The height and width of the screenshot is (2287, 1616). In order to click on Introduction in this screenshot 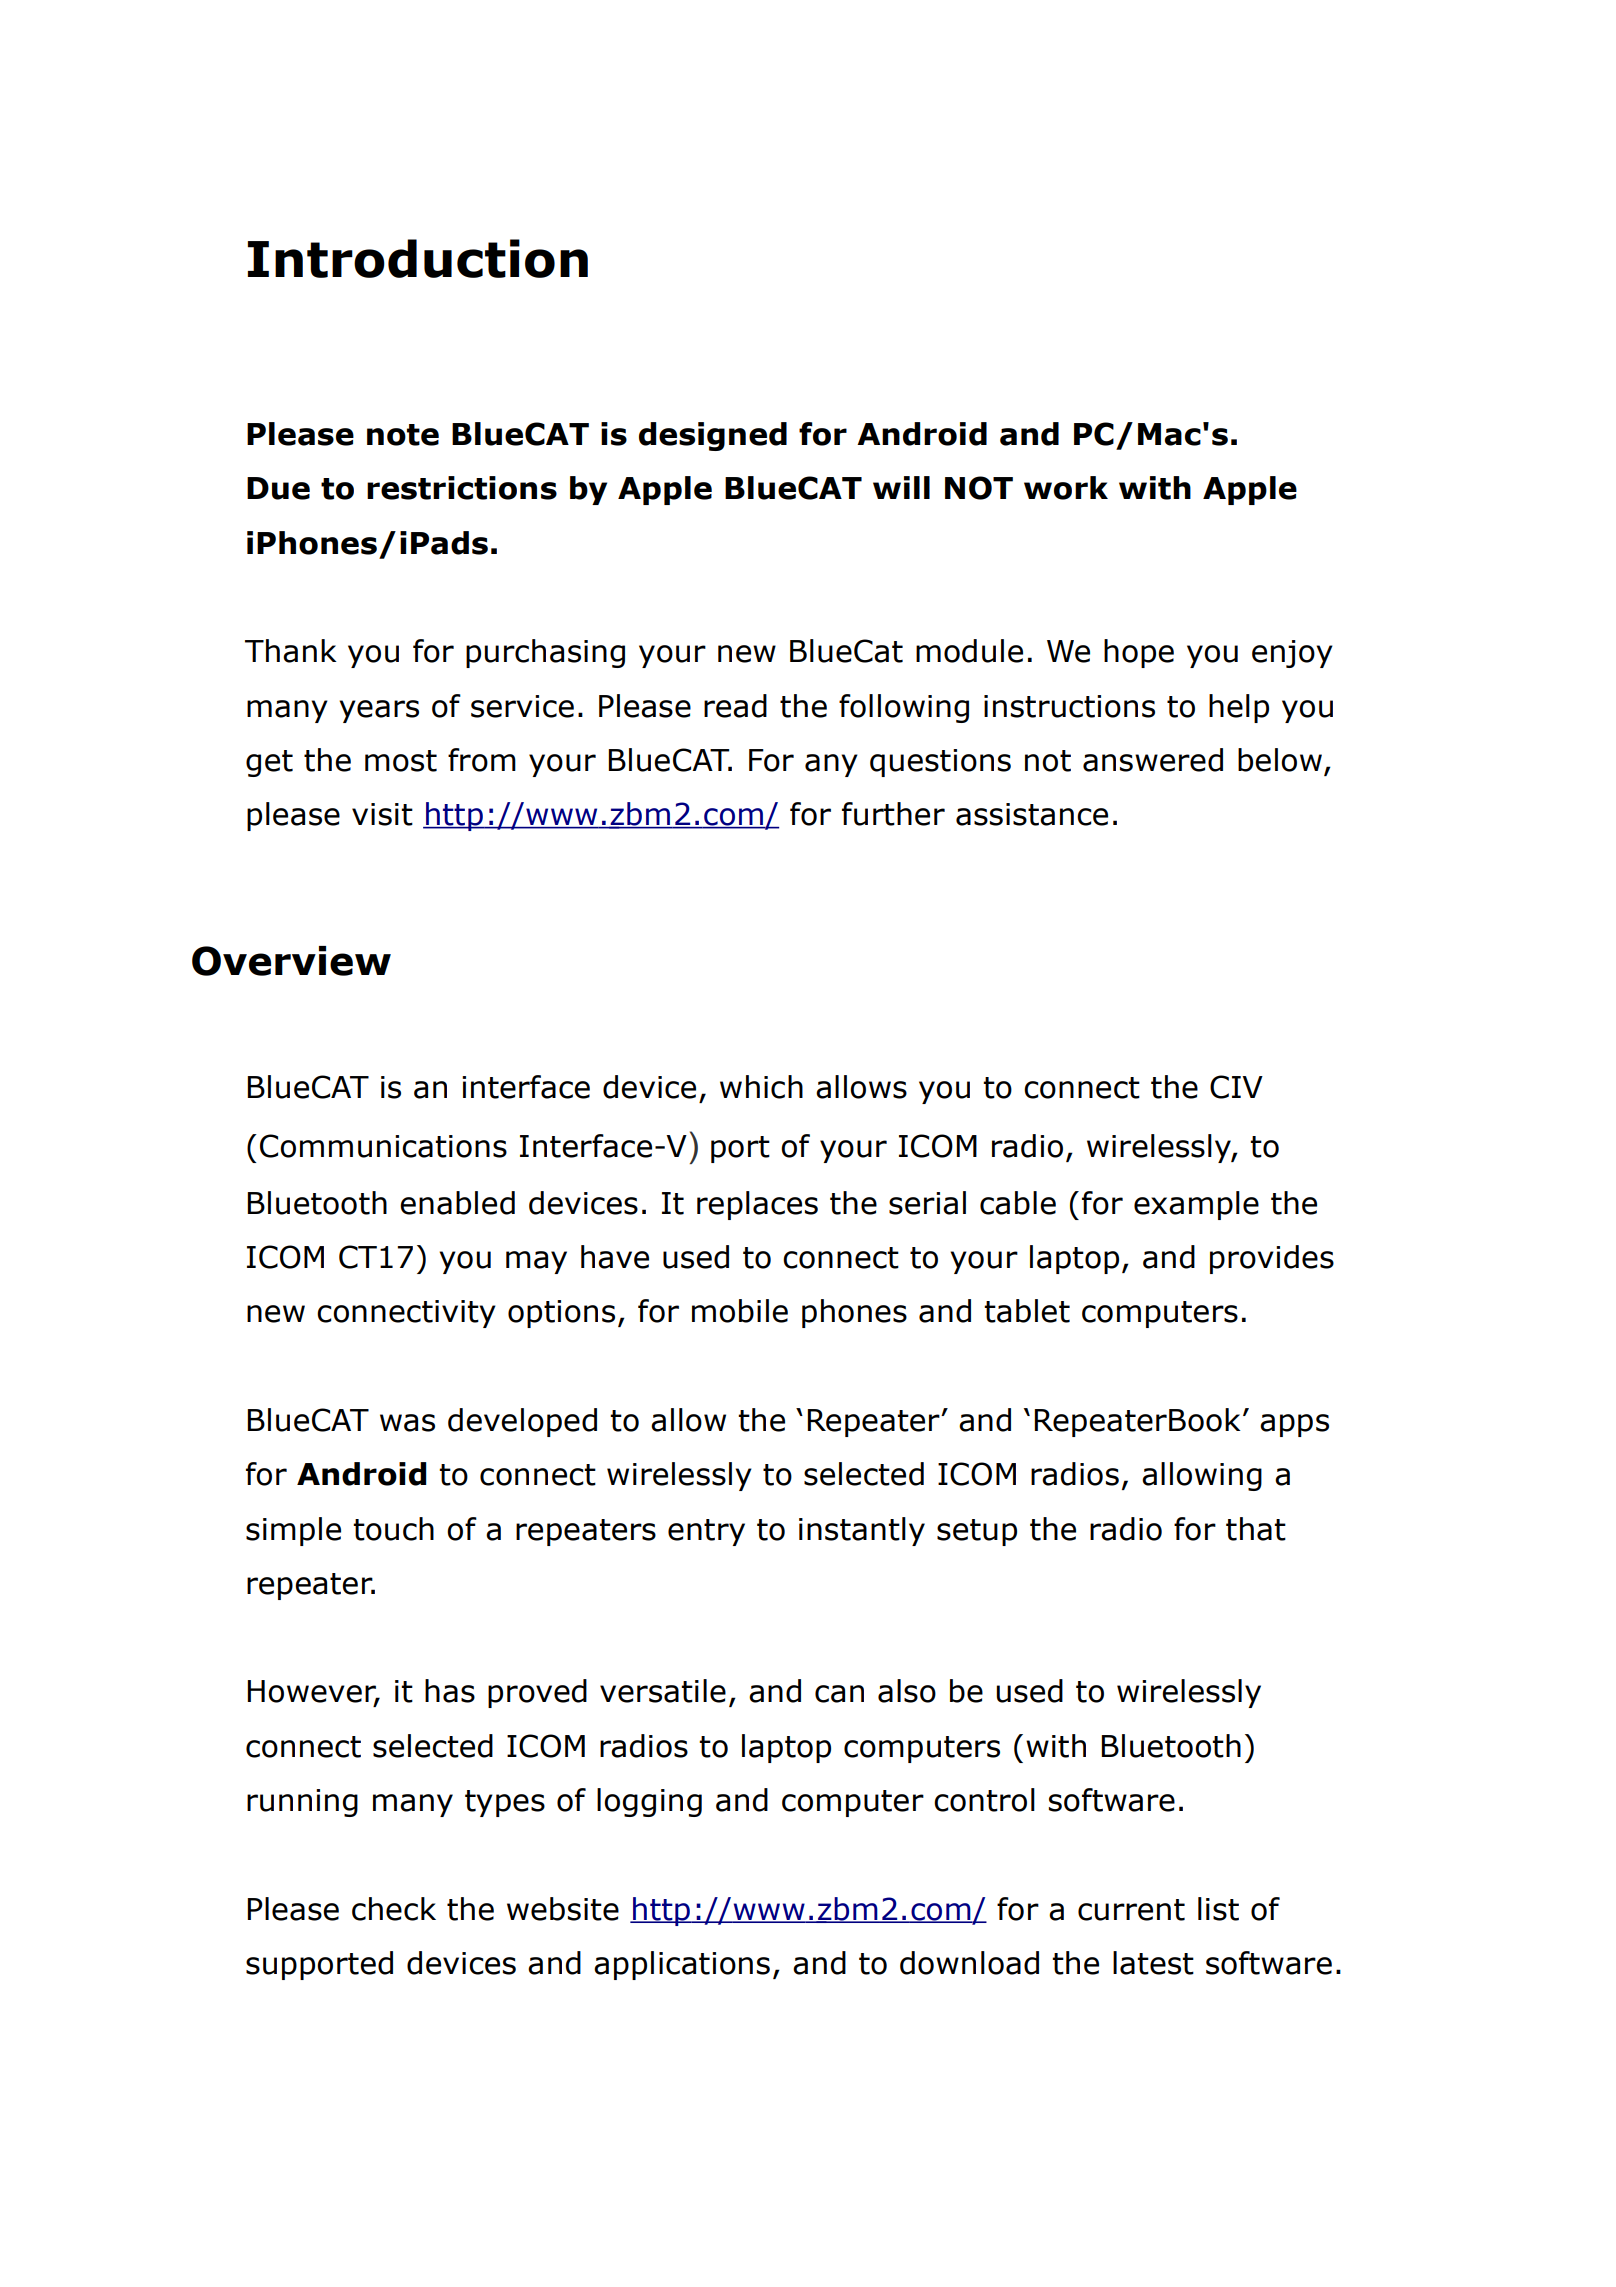, I will do `click(418, 258)`.
